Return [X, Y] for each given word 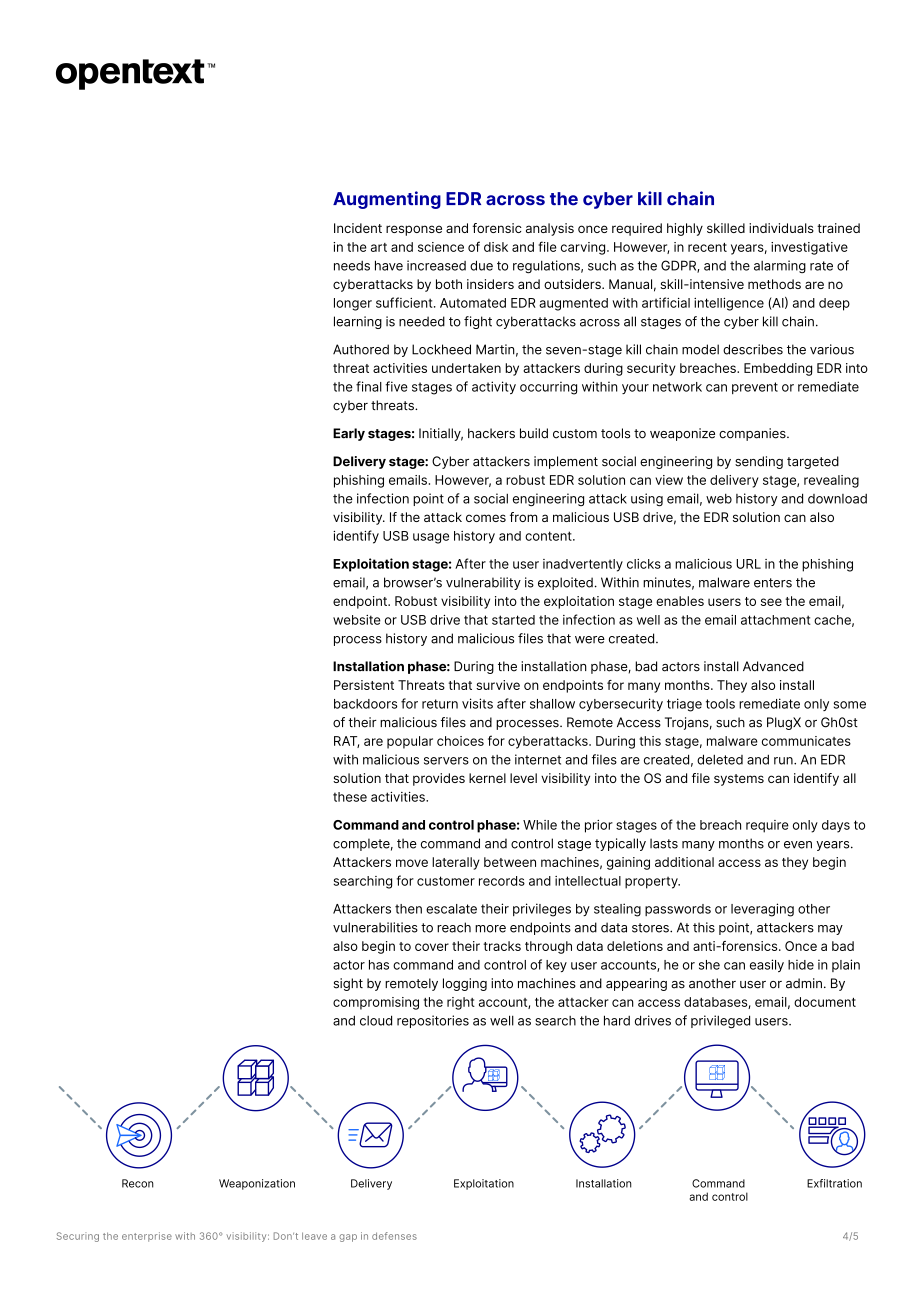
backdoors [365, 704]
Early [349, 434]
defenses [394, 1236]
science [441, 247]
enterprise [147, 1237]
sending [759, 462]
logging [465, 984]
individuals [781, 228]
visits [477, 703]
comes [486, 518]
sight [348, 984]
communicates [806, 741]
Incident [358, 228]
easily [767, 965]
